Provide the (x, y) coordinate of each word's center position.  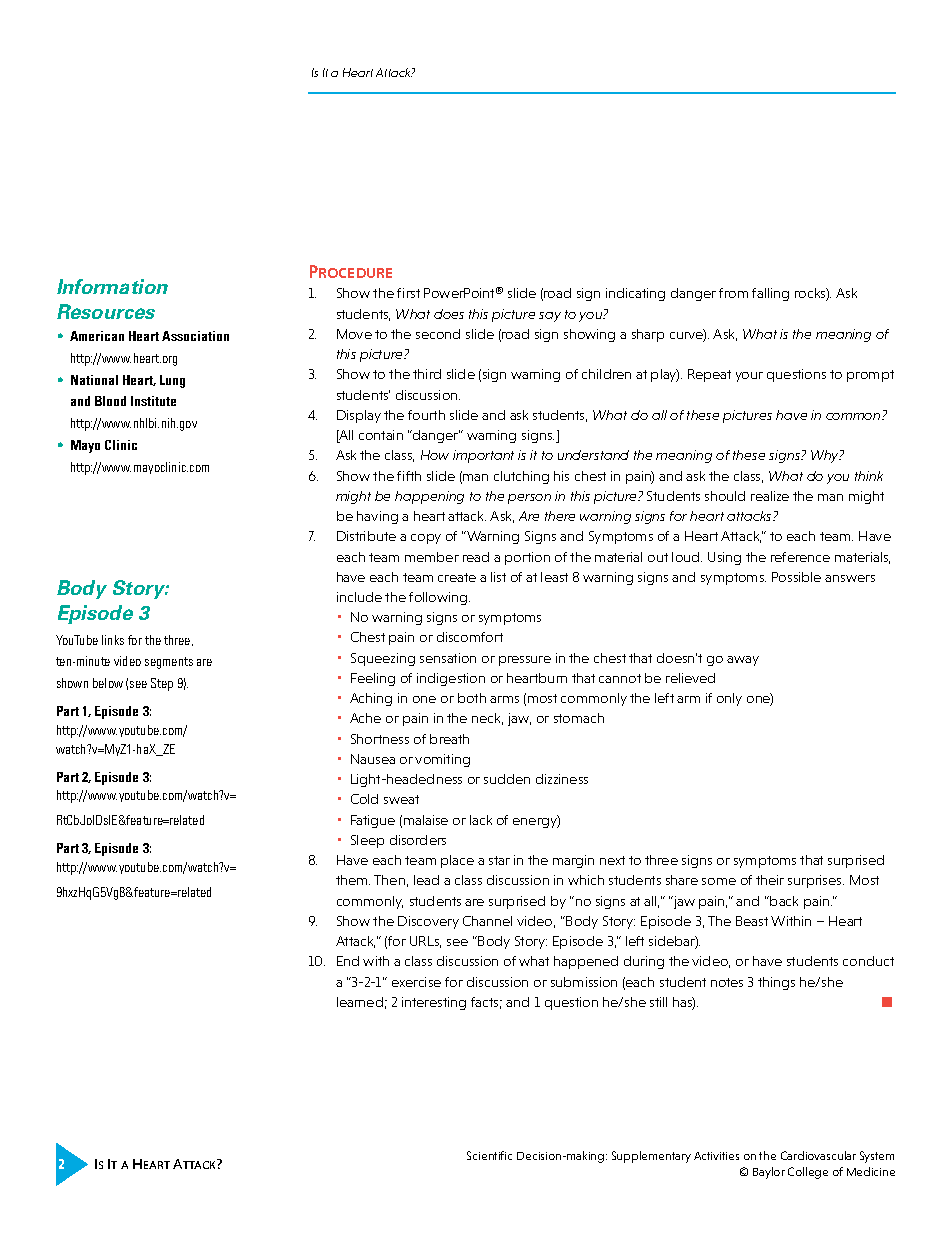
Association (195, 336)
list (498, 577)
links (113, 640)
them (353, 880)
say (550, 317)
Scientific (489, 1155)
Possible (796, 577)
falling (770, 294)
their (770, 880)
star (499, 860)
